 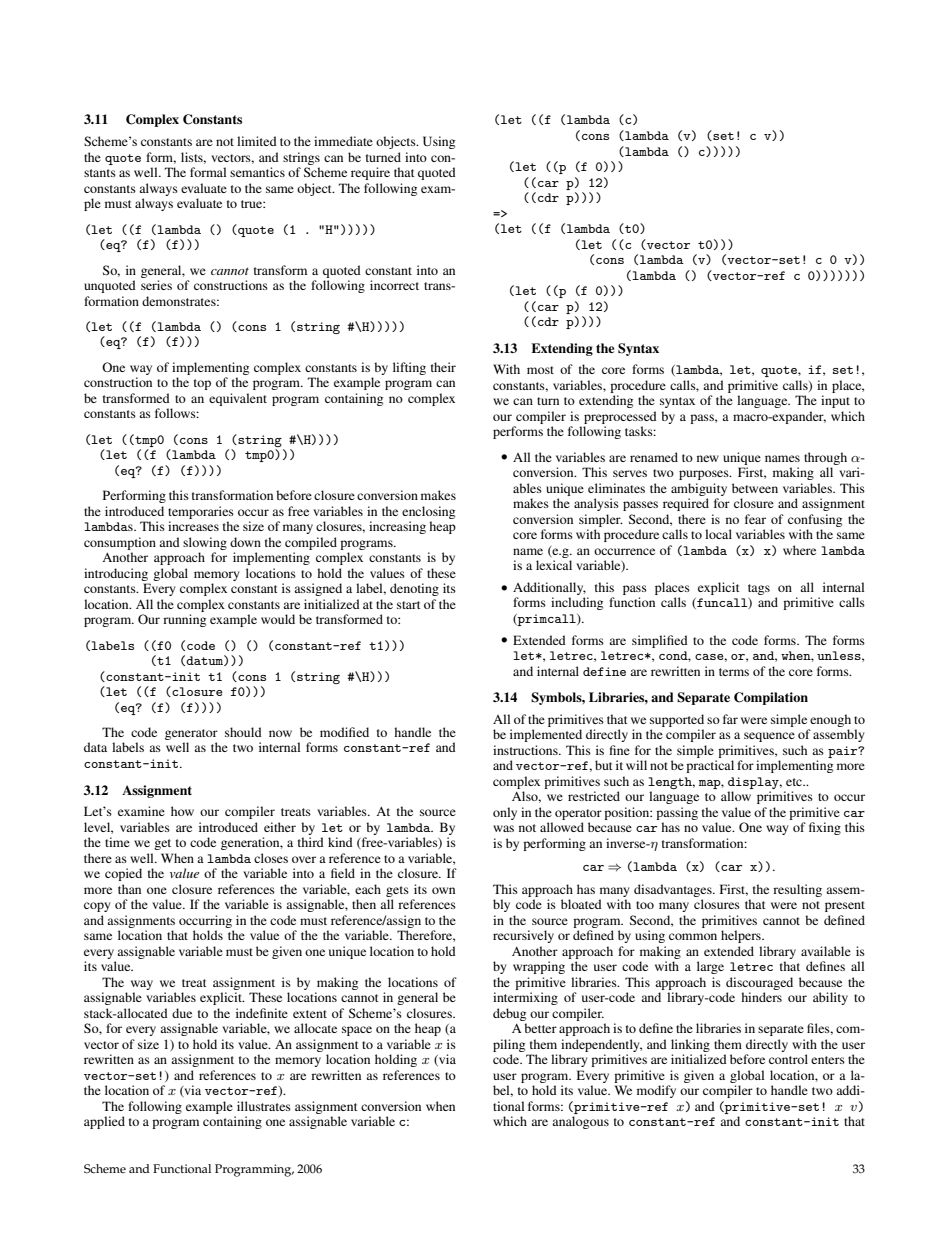 I want to click on illustrates, so click(x=264, y=1106).
